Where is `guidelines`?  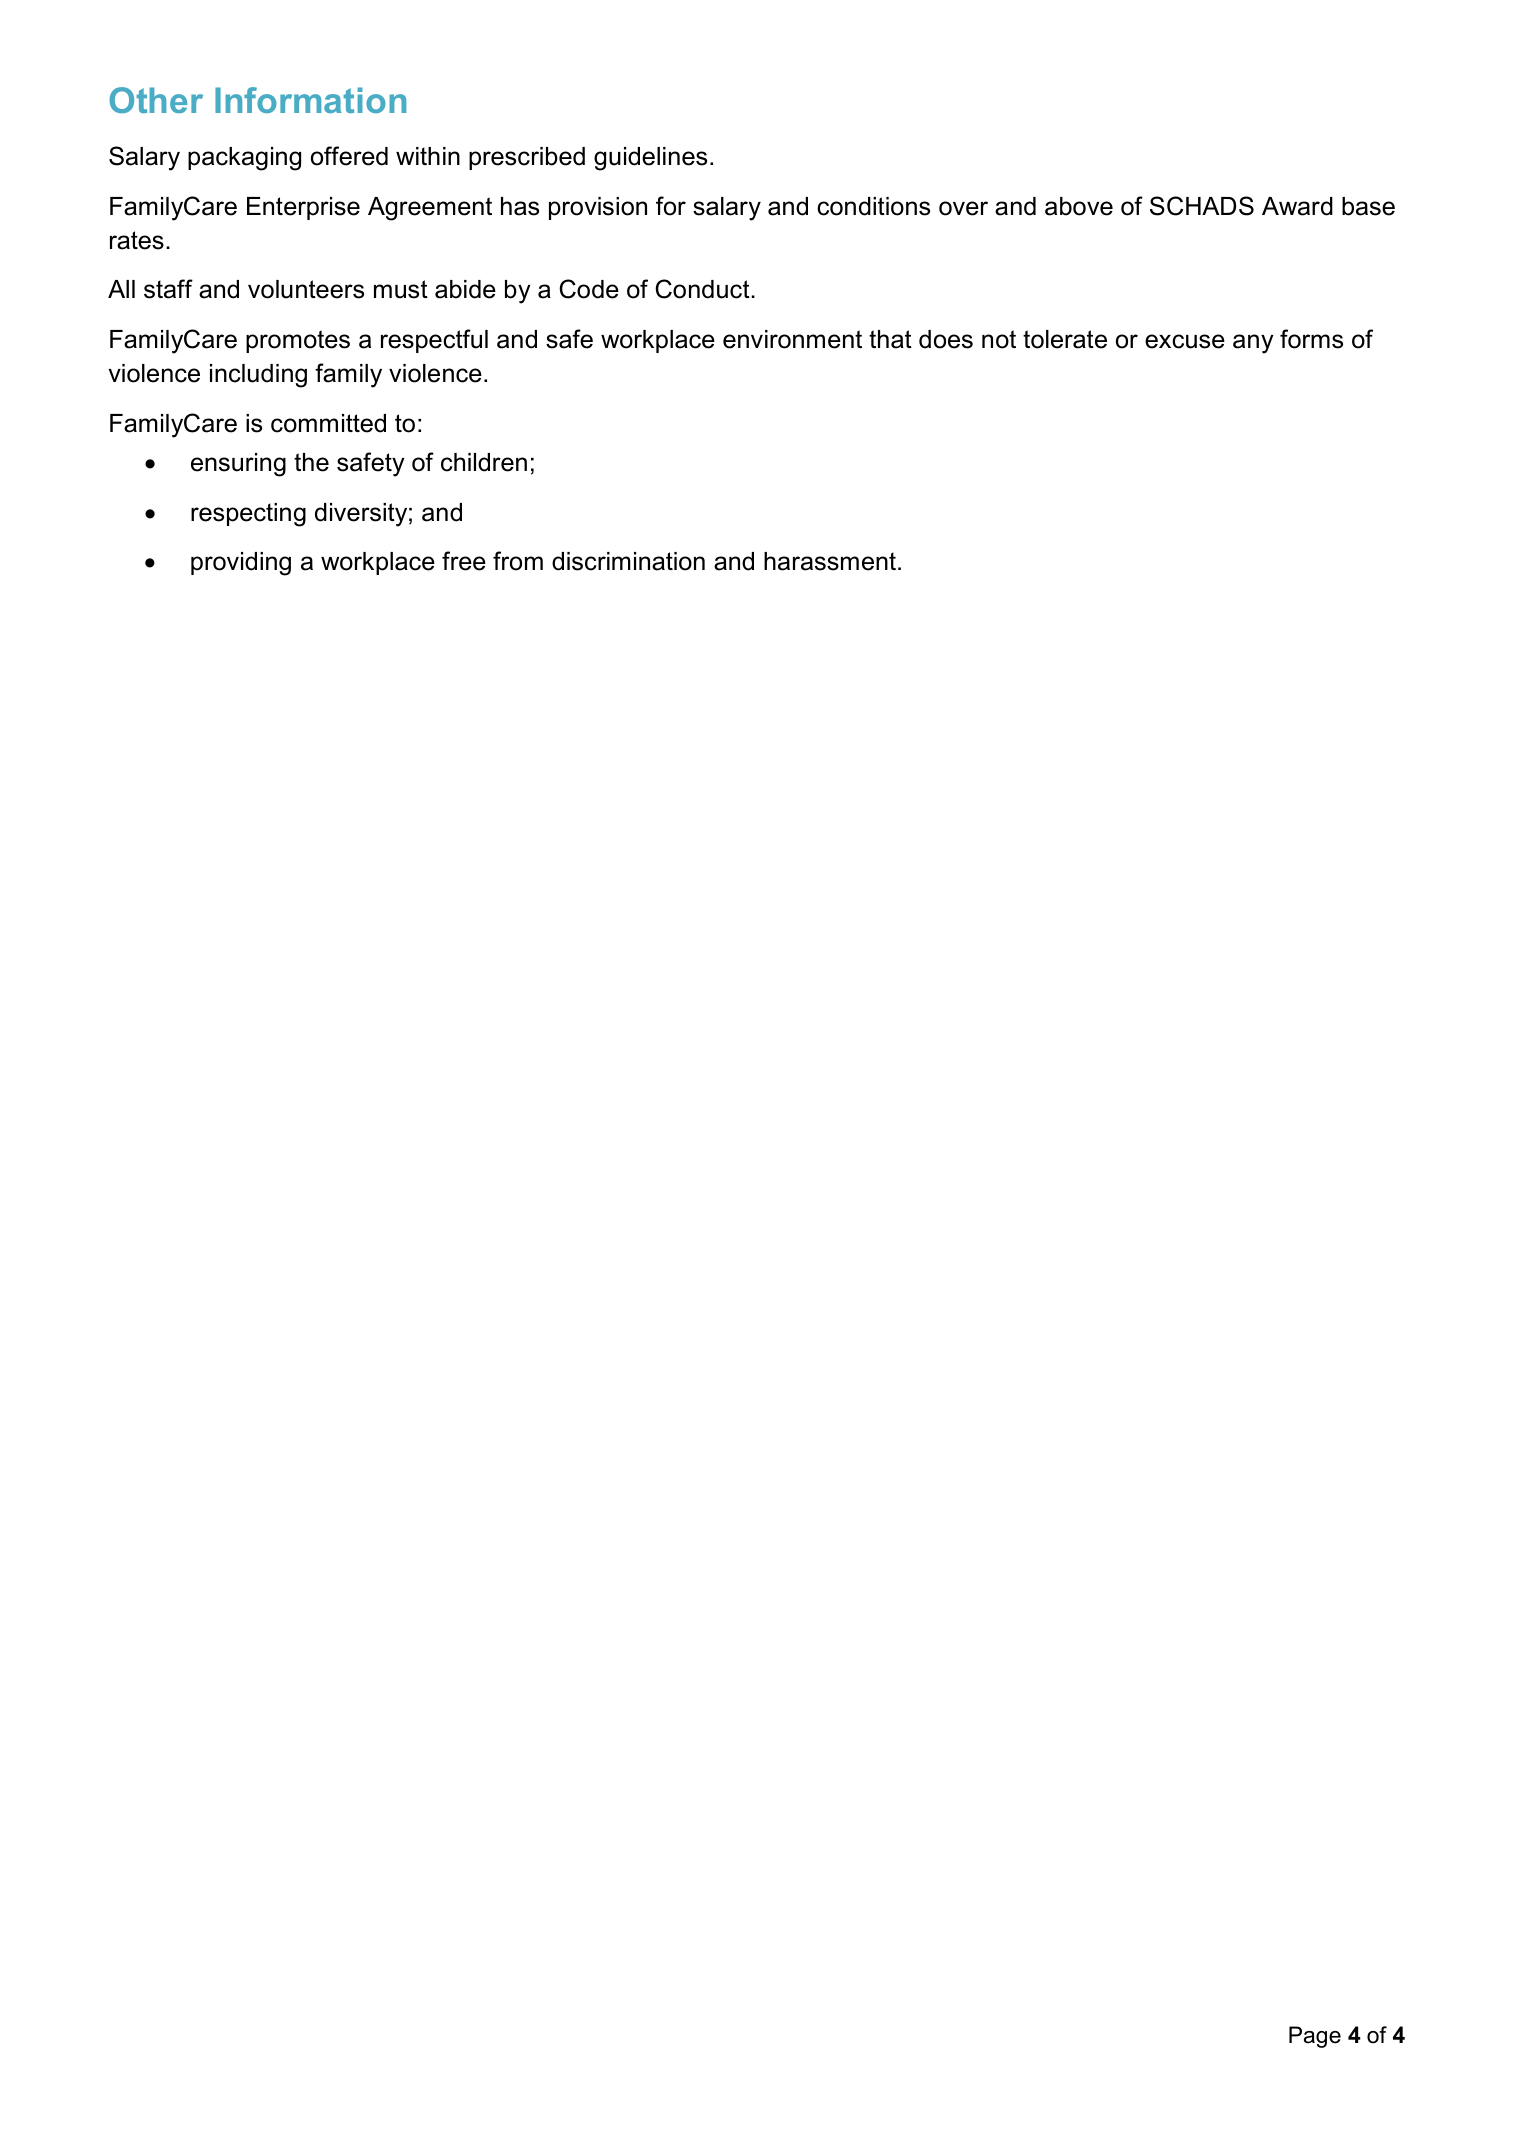
guidelines is located at coordinates (650, 159).
